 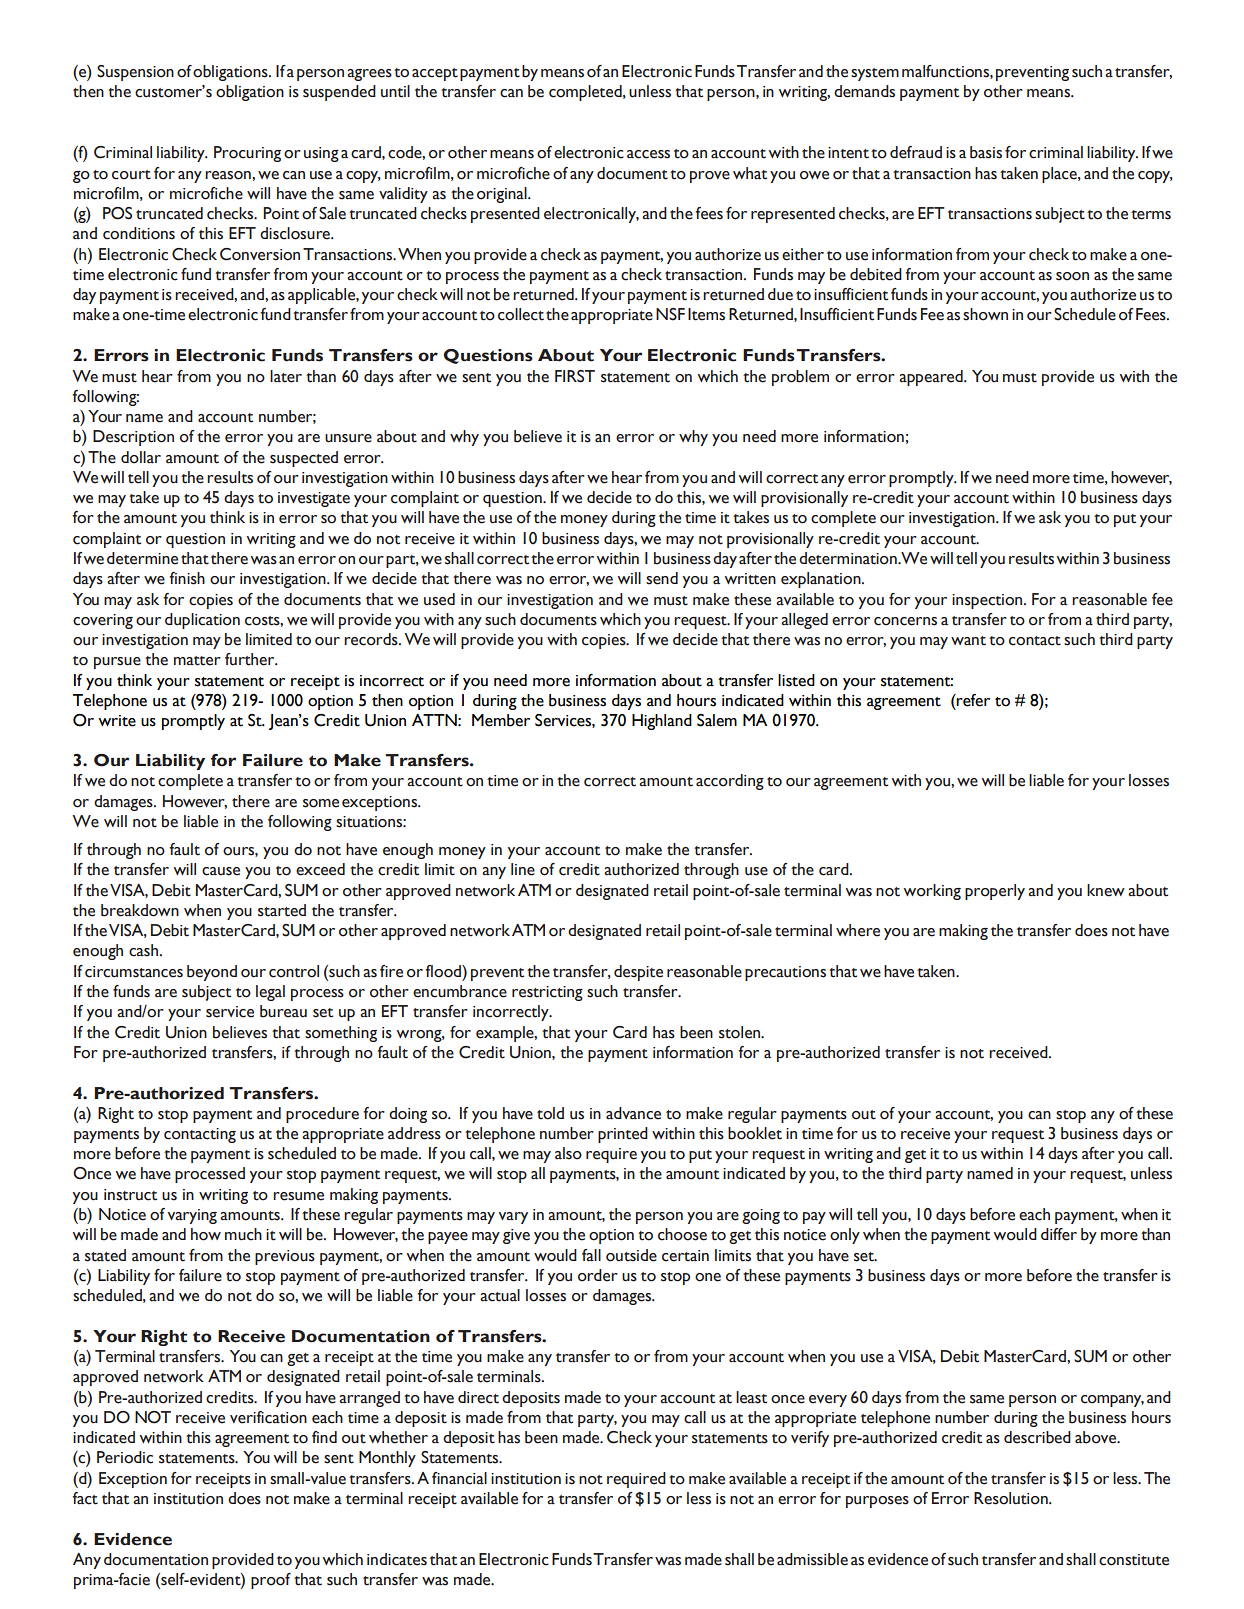 I want to click on also, so click(x=568, y=1153).
